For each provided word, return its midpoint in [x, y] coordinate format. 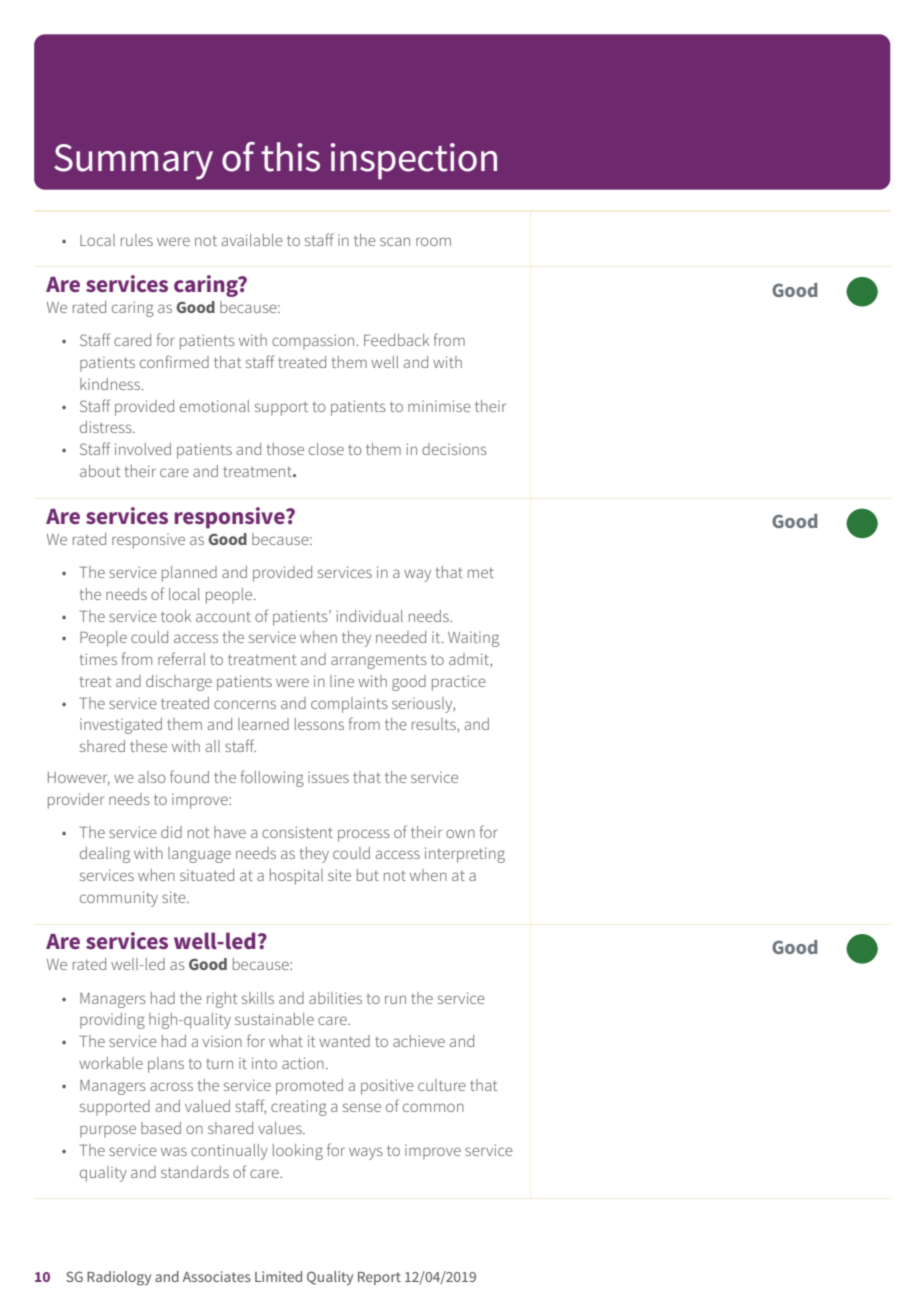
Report [379, 1278]
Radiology [119, 1278]
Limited [278, 1276]
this [290, 157]
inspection [413, 161]
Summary [133, 162]
